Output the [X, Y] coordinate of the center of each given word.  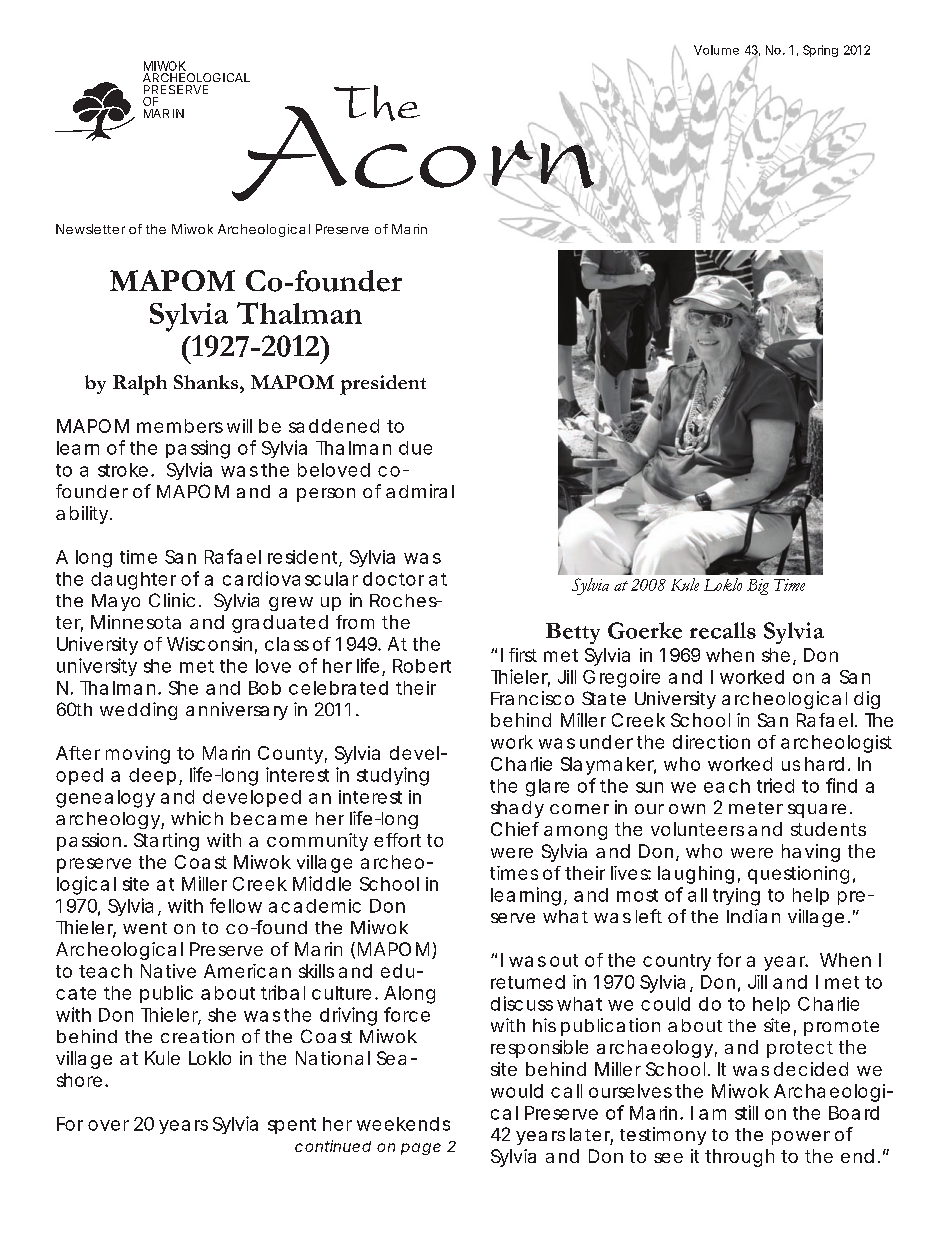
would [517, 1091]
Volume [716, 50]
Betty [573, 633]
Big [758, 587]
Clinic [175, 600]
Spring [820, 51]
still [746, 1112]
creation [197, 1036]
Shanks [207, 382]
